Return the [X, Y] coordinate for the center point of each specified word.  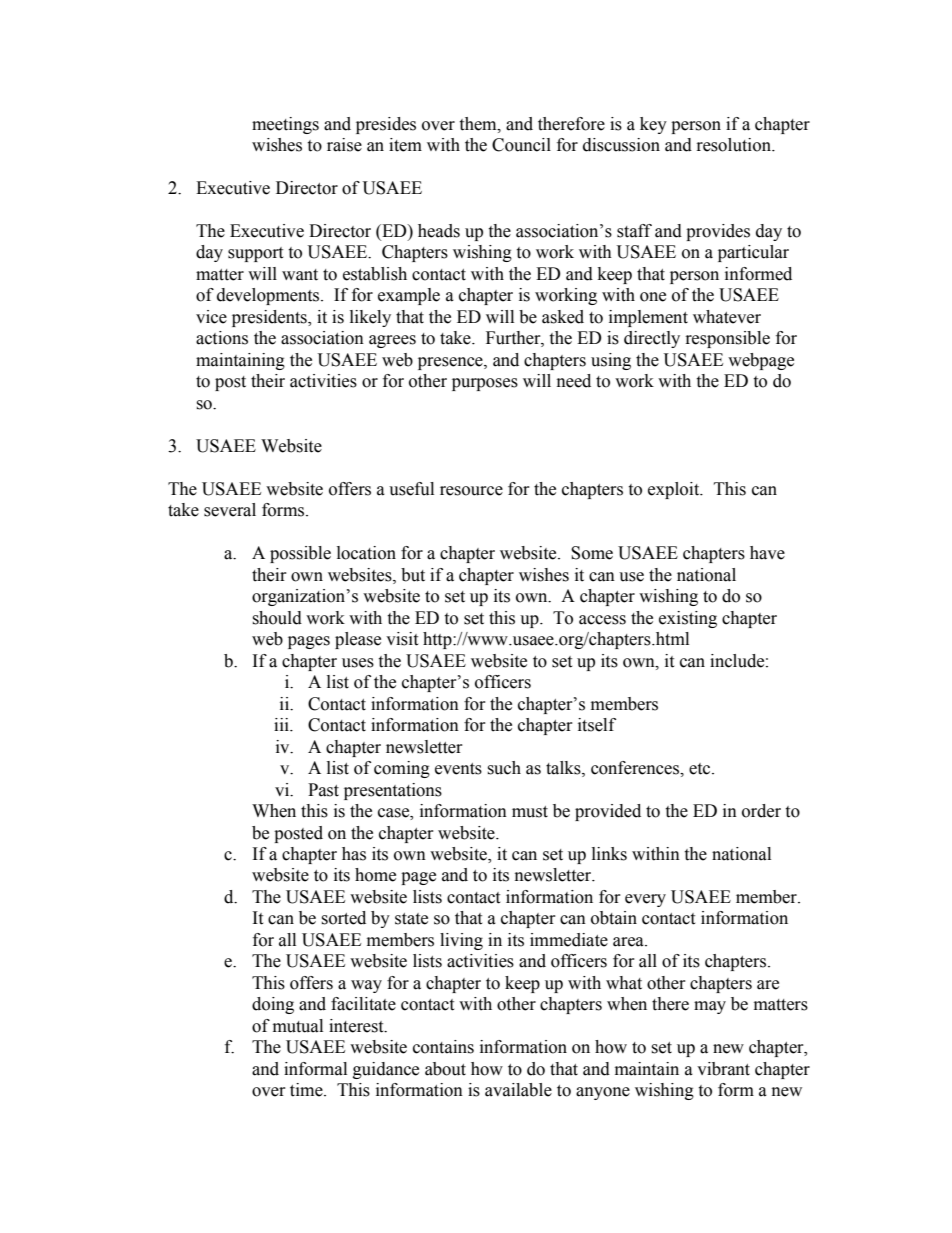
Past [323, 790]
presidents [270, 318]
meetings [285, 125]
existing [688, 619]
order [761, 811]
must [530, 812]
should [277, 618]
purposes [485, 384]
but [413, 575]
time [307, 1090]
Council [521, 145]
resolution [735, 145]
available [518, 1090]
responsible [728, 339]
